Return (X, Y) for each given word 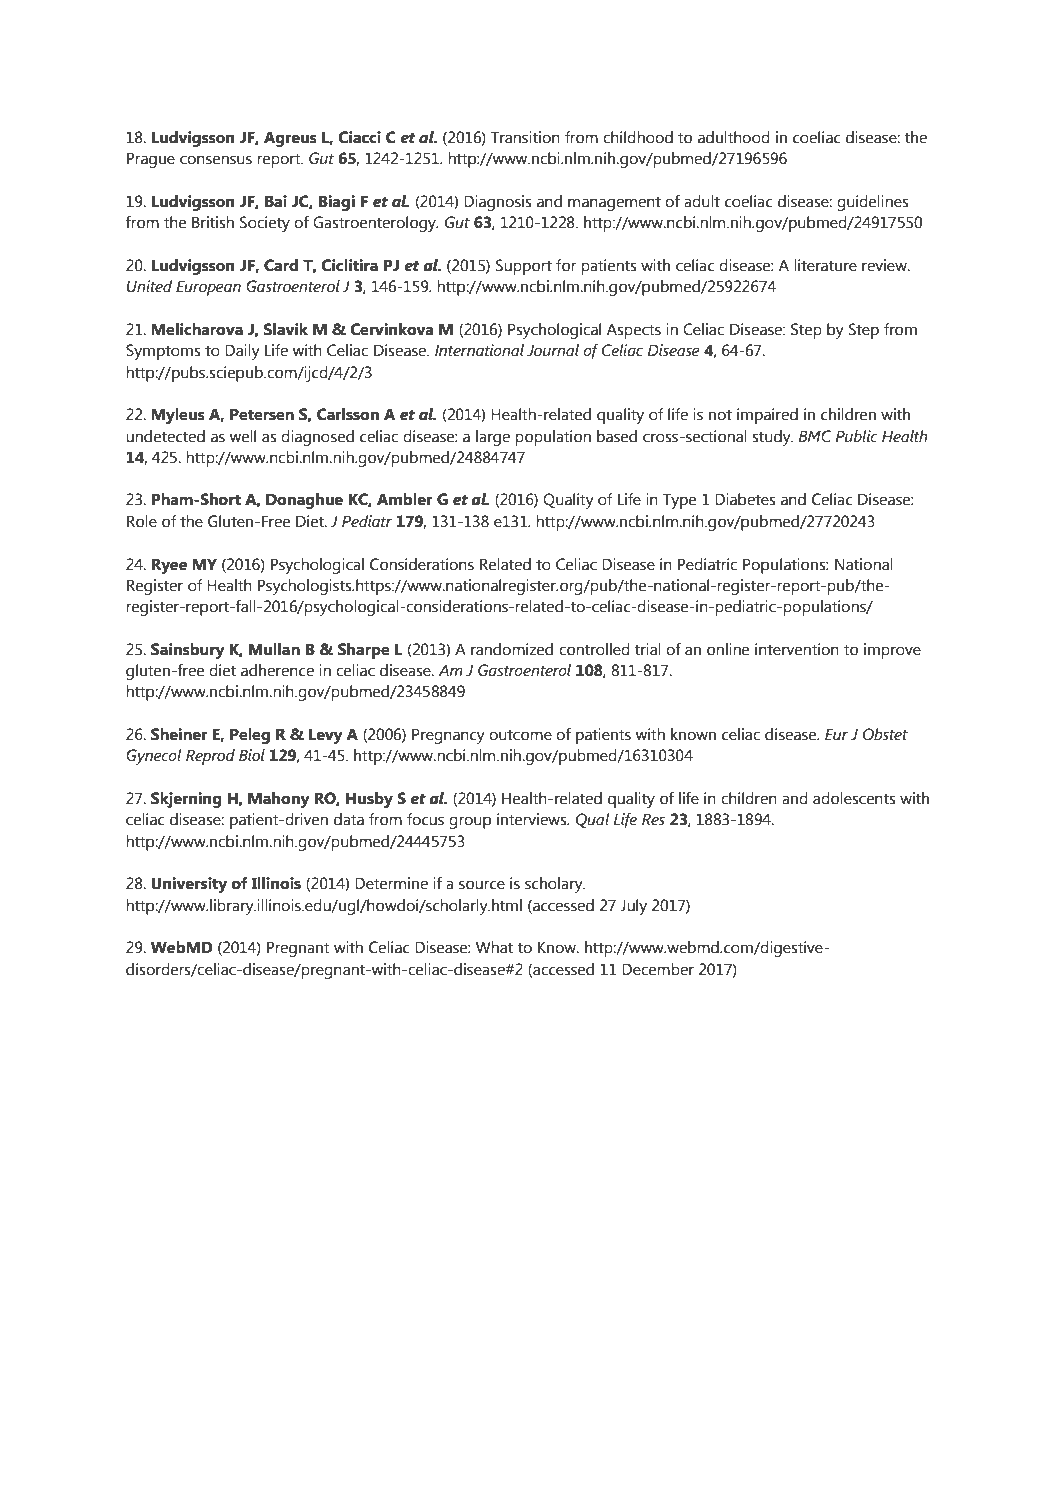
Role (142, 521)
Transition (525, 137)
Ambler (405, 499)
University (189, 885)
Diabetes (745, 499)
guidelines (873, 203)
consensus (216, 160)
